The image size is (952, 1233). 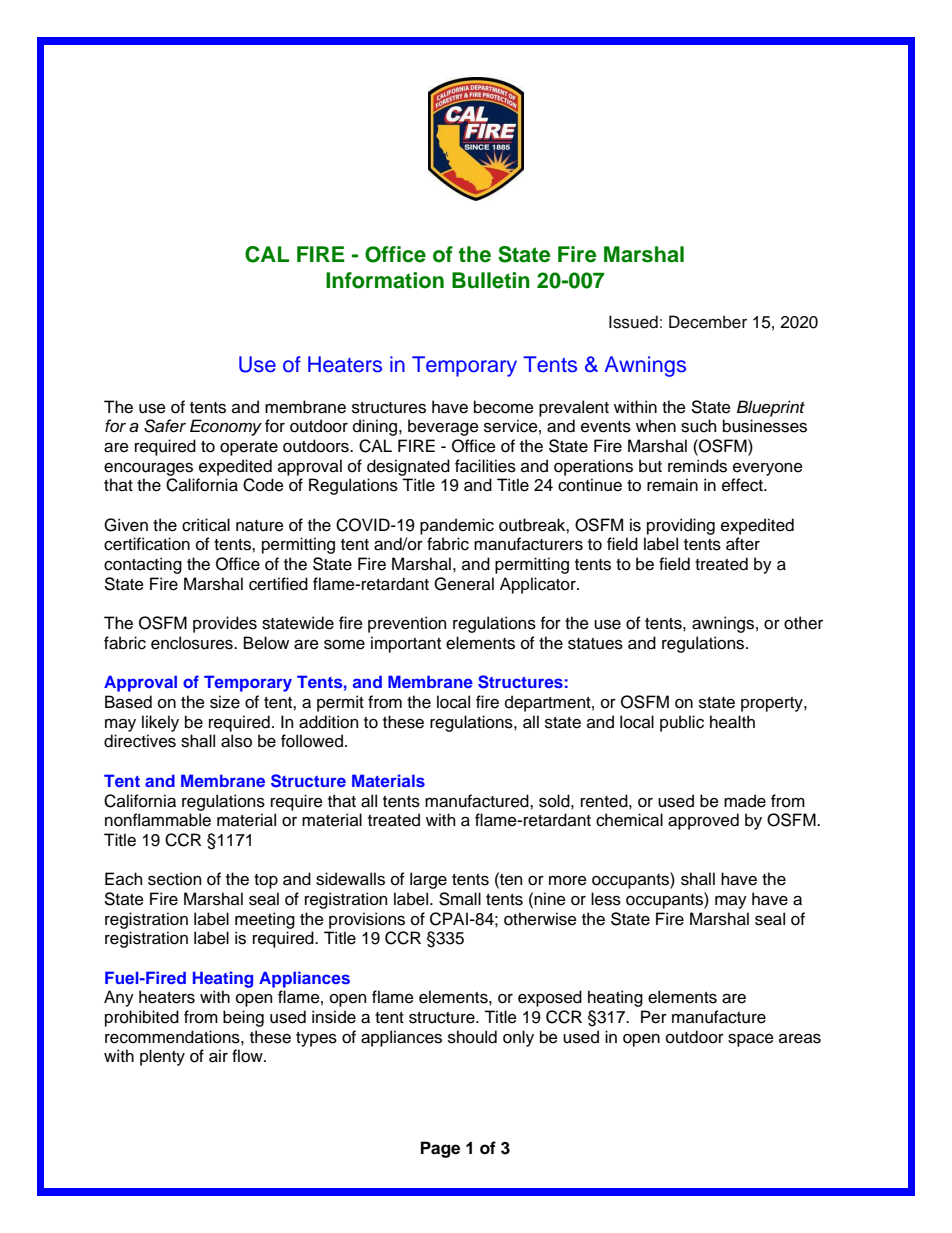 I want to click on size, so click(x=225, y=702).
